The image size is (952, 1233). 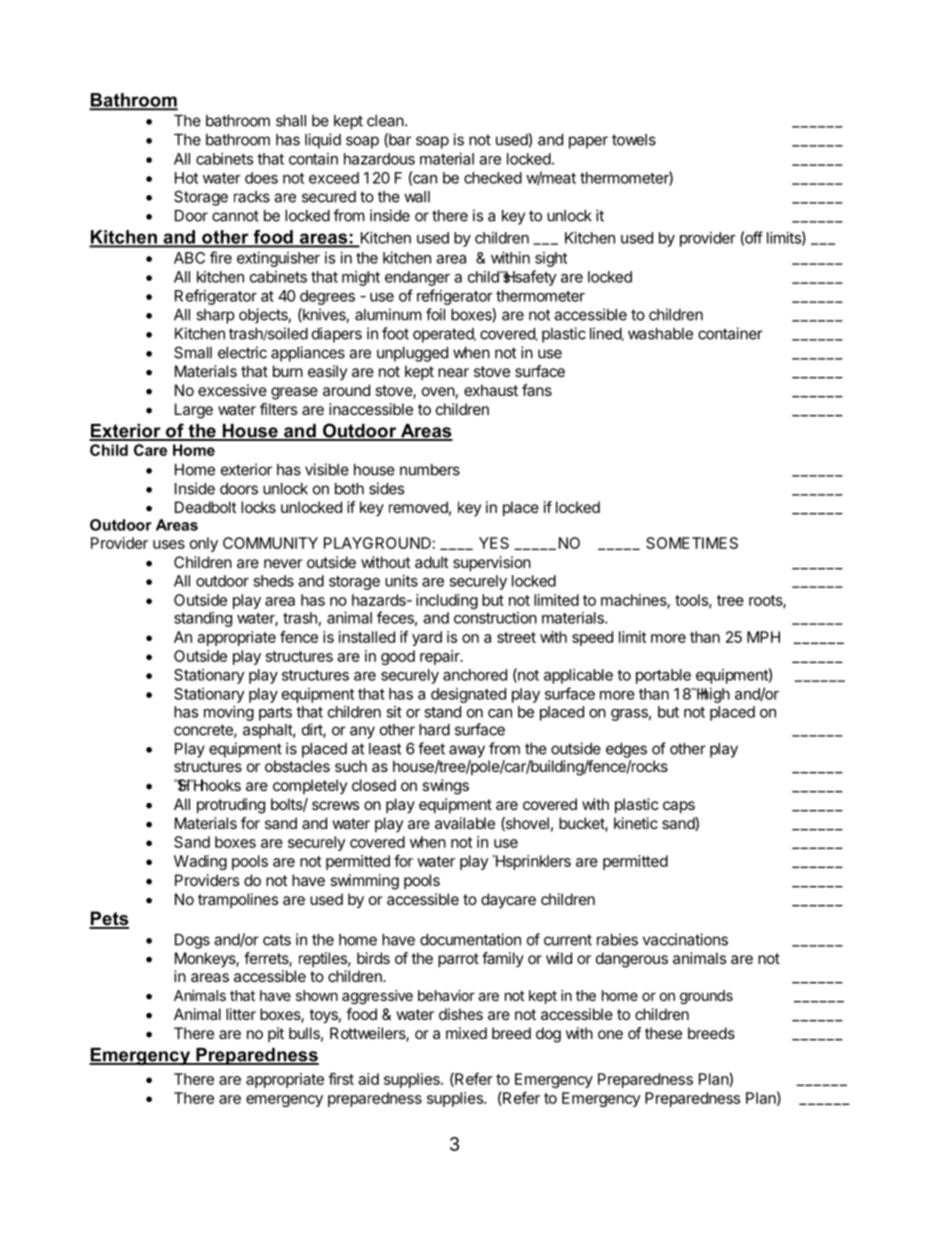 What do you see at coordinates (466, 1033) in the screenshot?
I see `mixed` at bounding box center [466, 1033].
